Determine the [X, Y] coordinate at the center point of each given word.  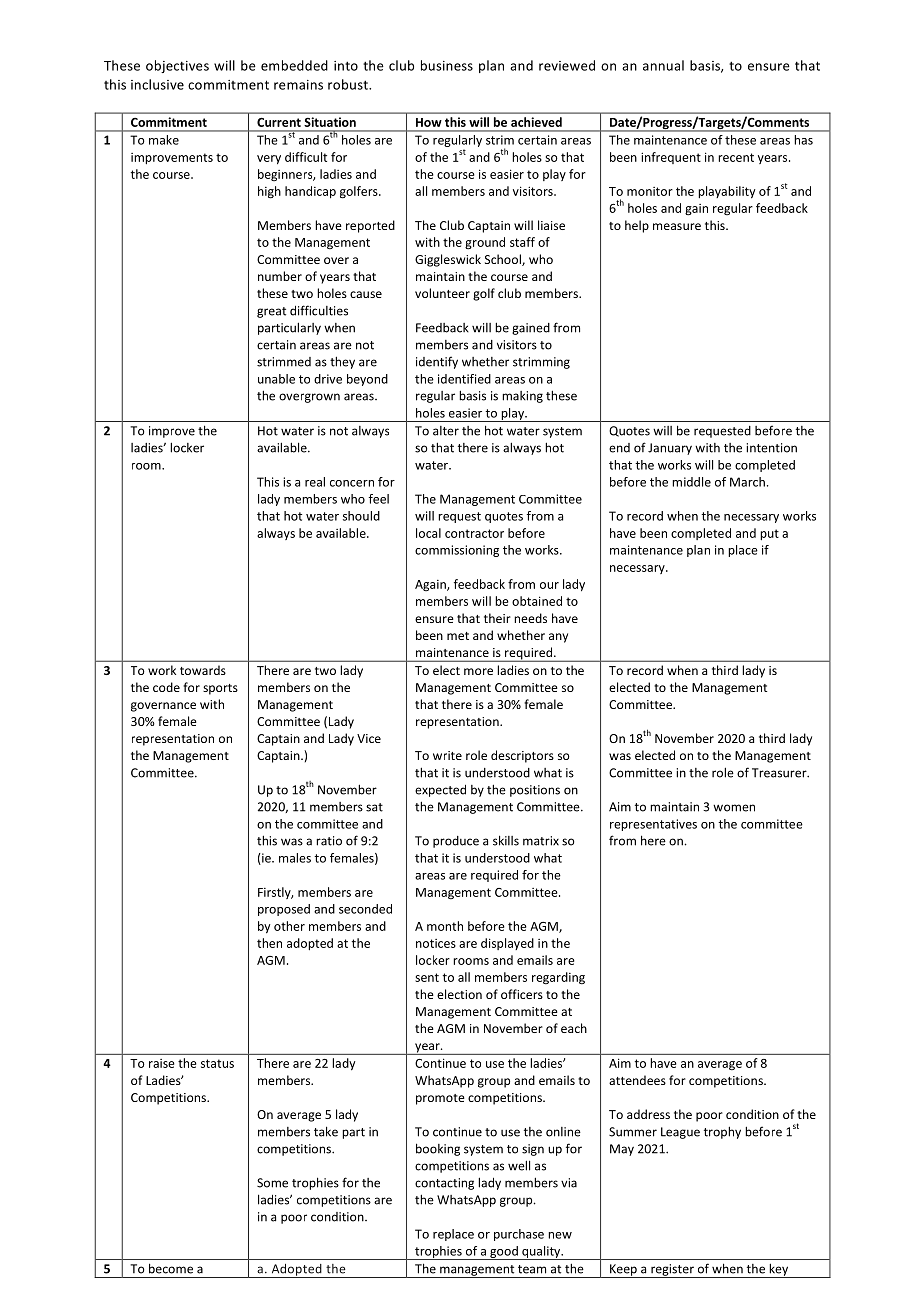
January [670, 449]
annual [663, 65]
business [447, 65]
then [269, 943]
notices [436, 943]
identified [464, 379]
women [734, 808]
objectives [177, 66]
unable [276, 379]
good [504, 1253]
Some [272, 1183]
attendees [637, 1080]
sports [220, 689]
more [478, 671]
